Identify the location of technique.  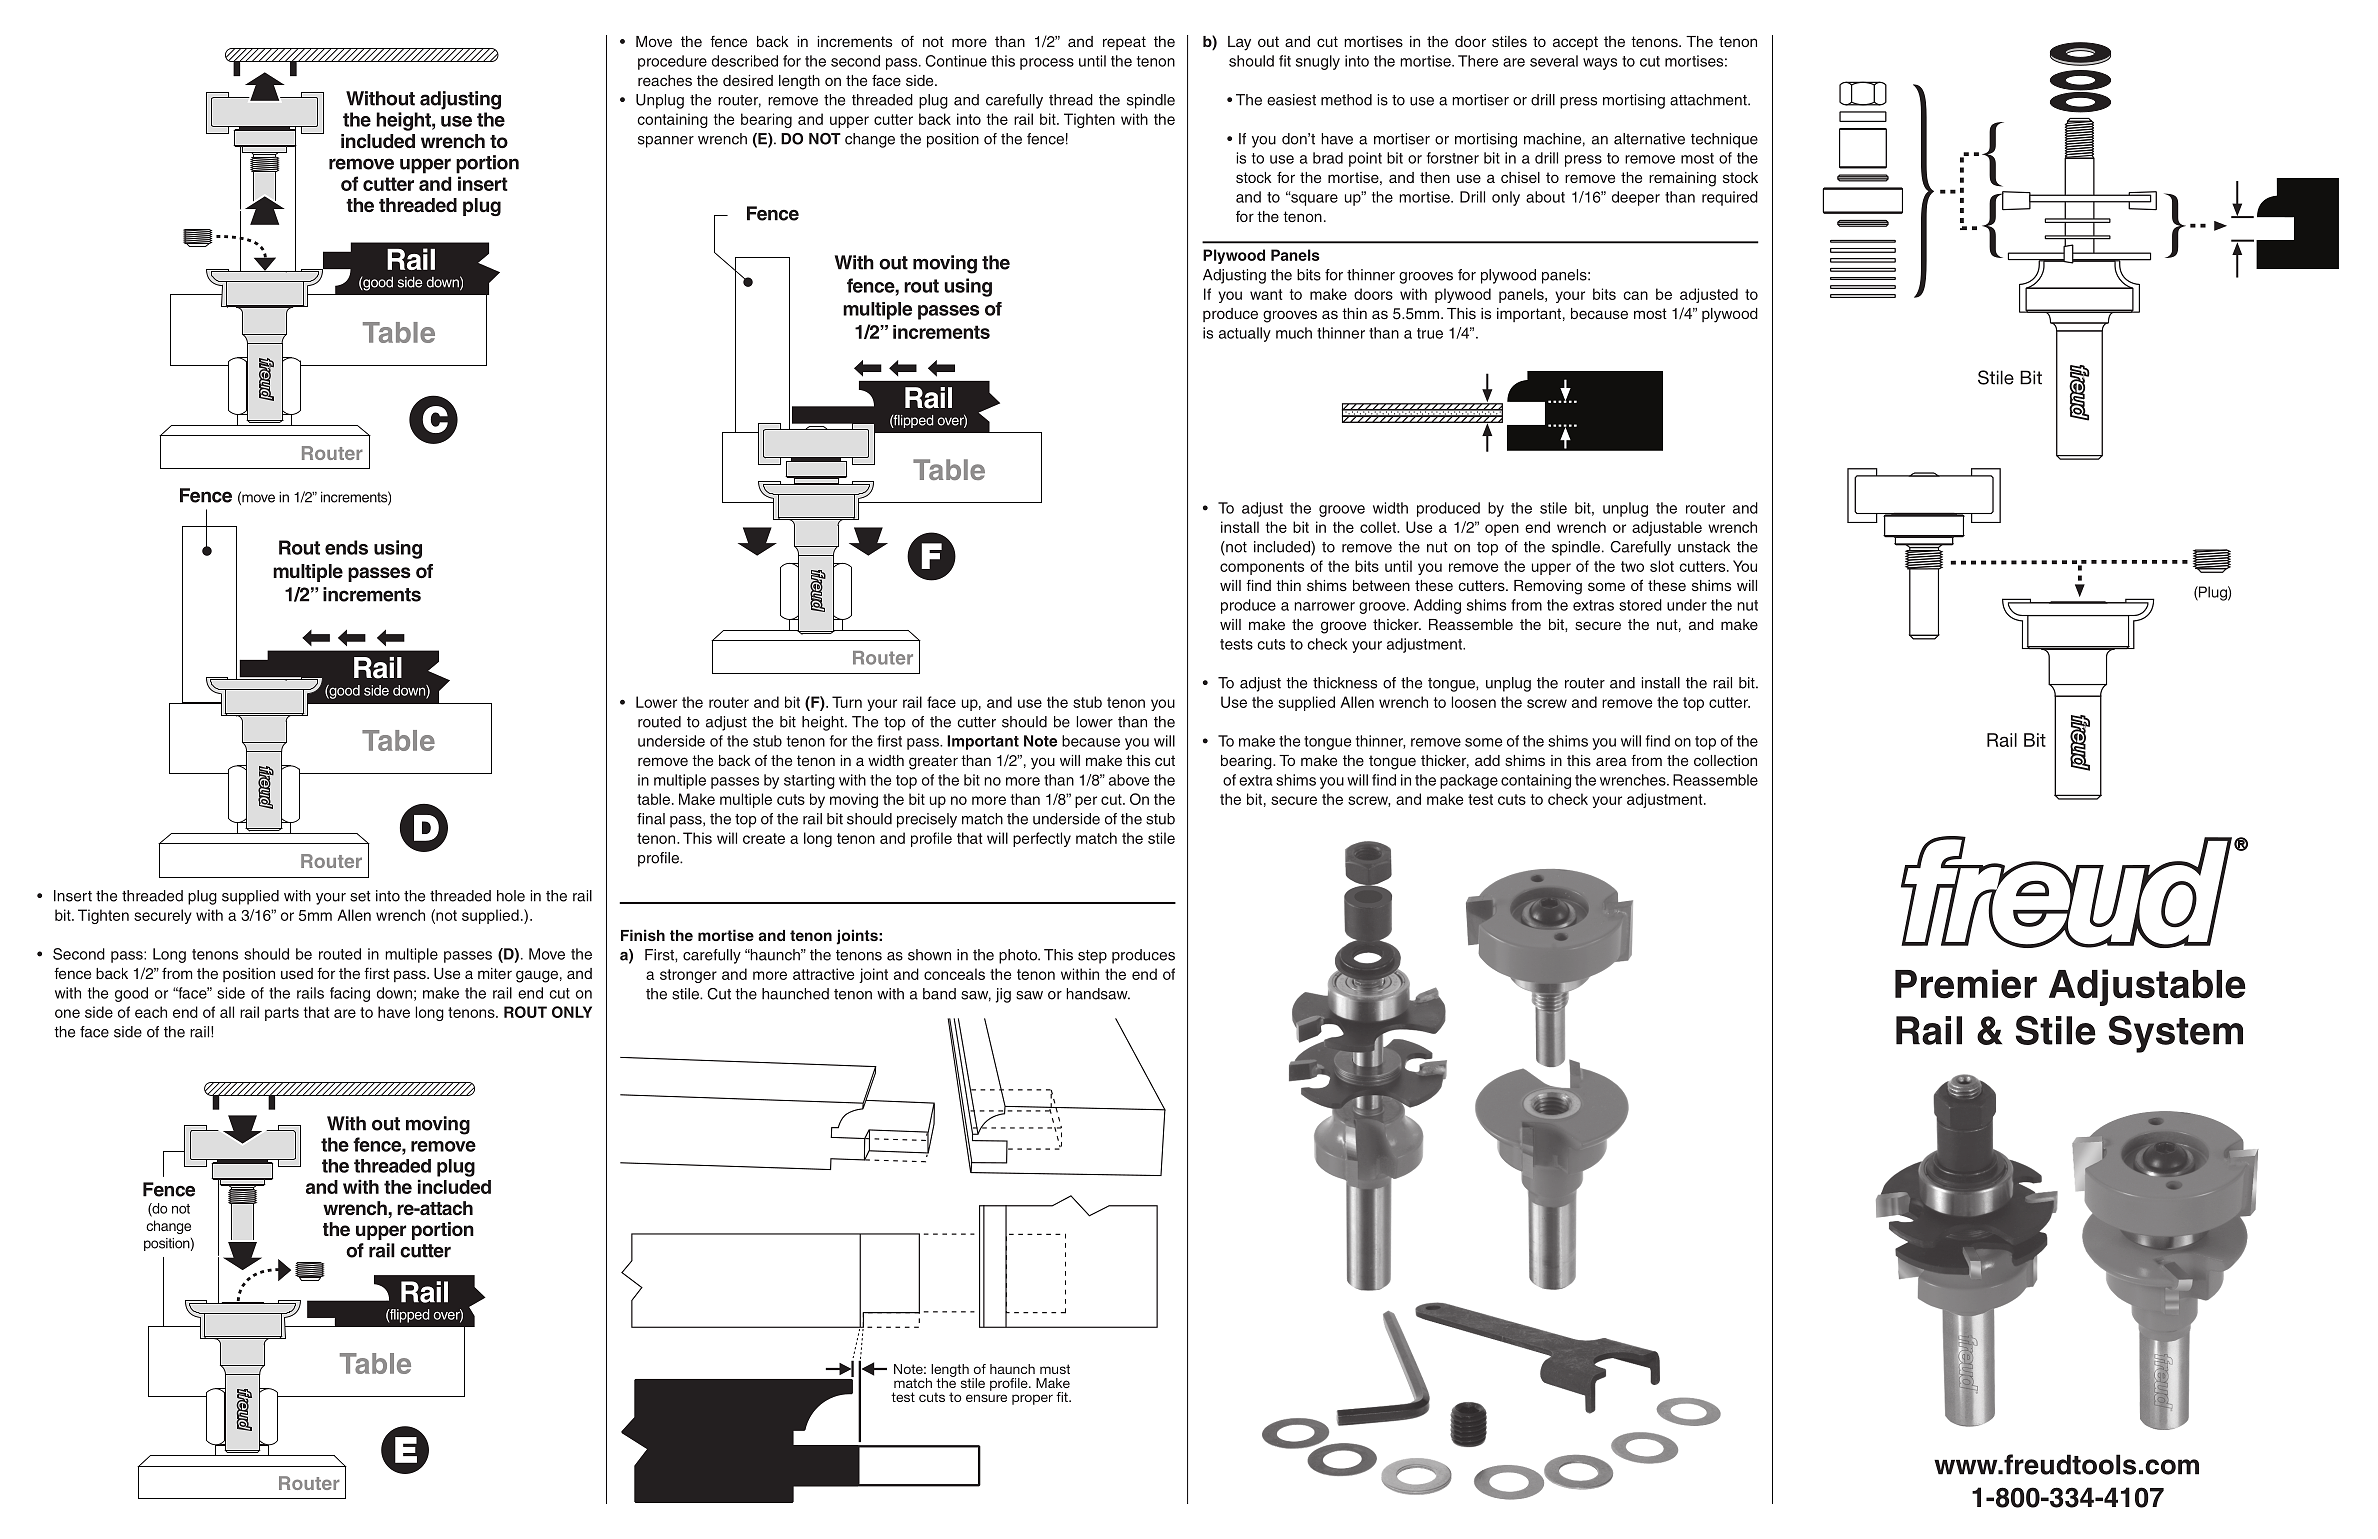
(1724, 140).
